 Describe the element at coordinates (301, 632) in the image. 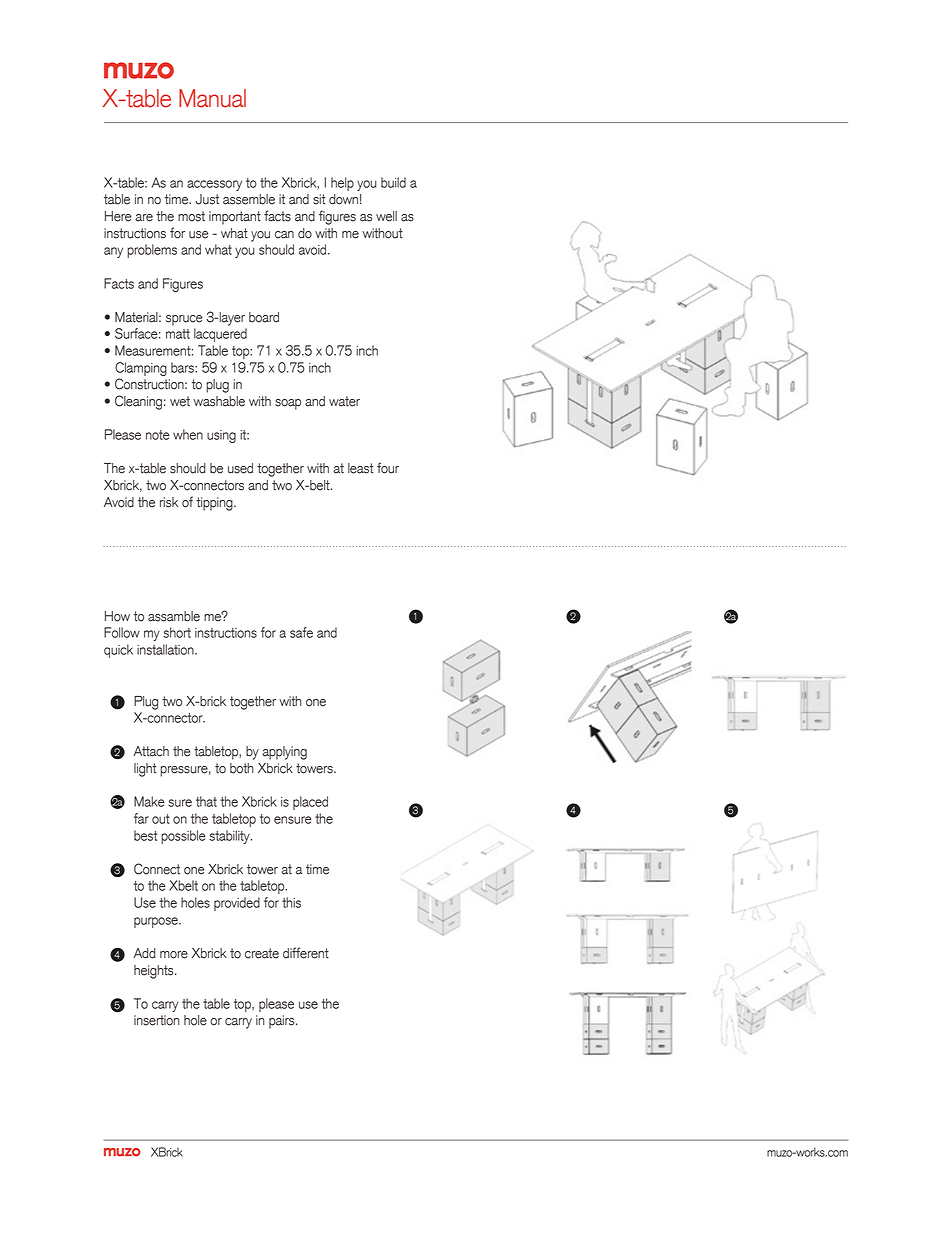

I see `safe` at that location.
